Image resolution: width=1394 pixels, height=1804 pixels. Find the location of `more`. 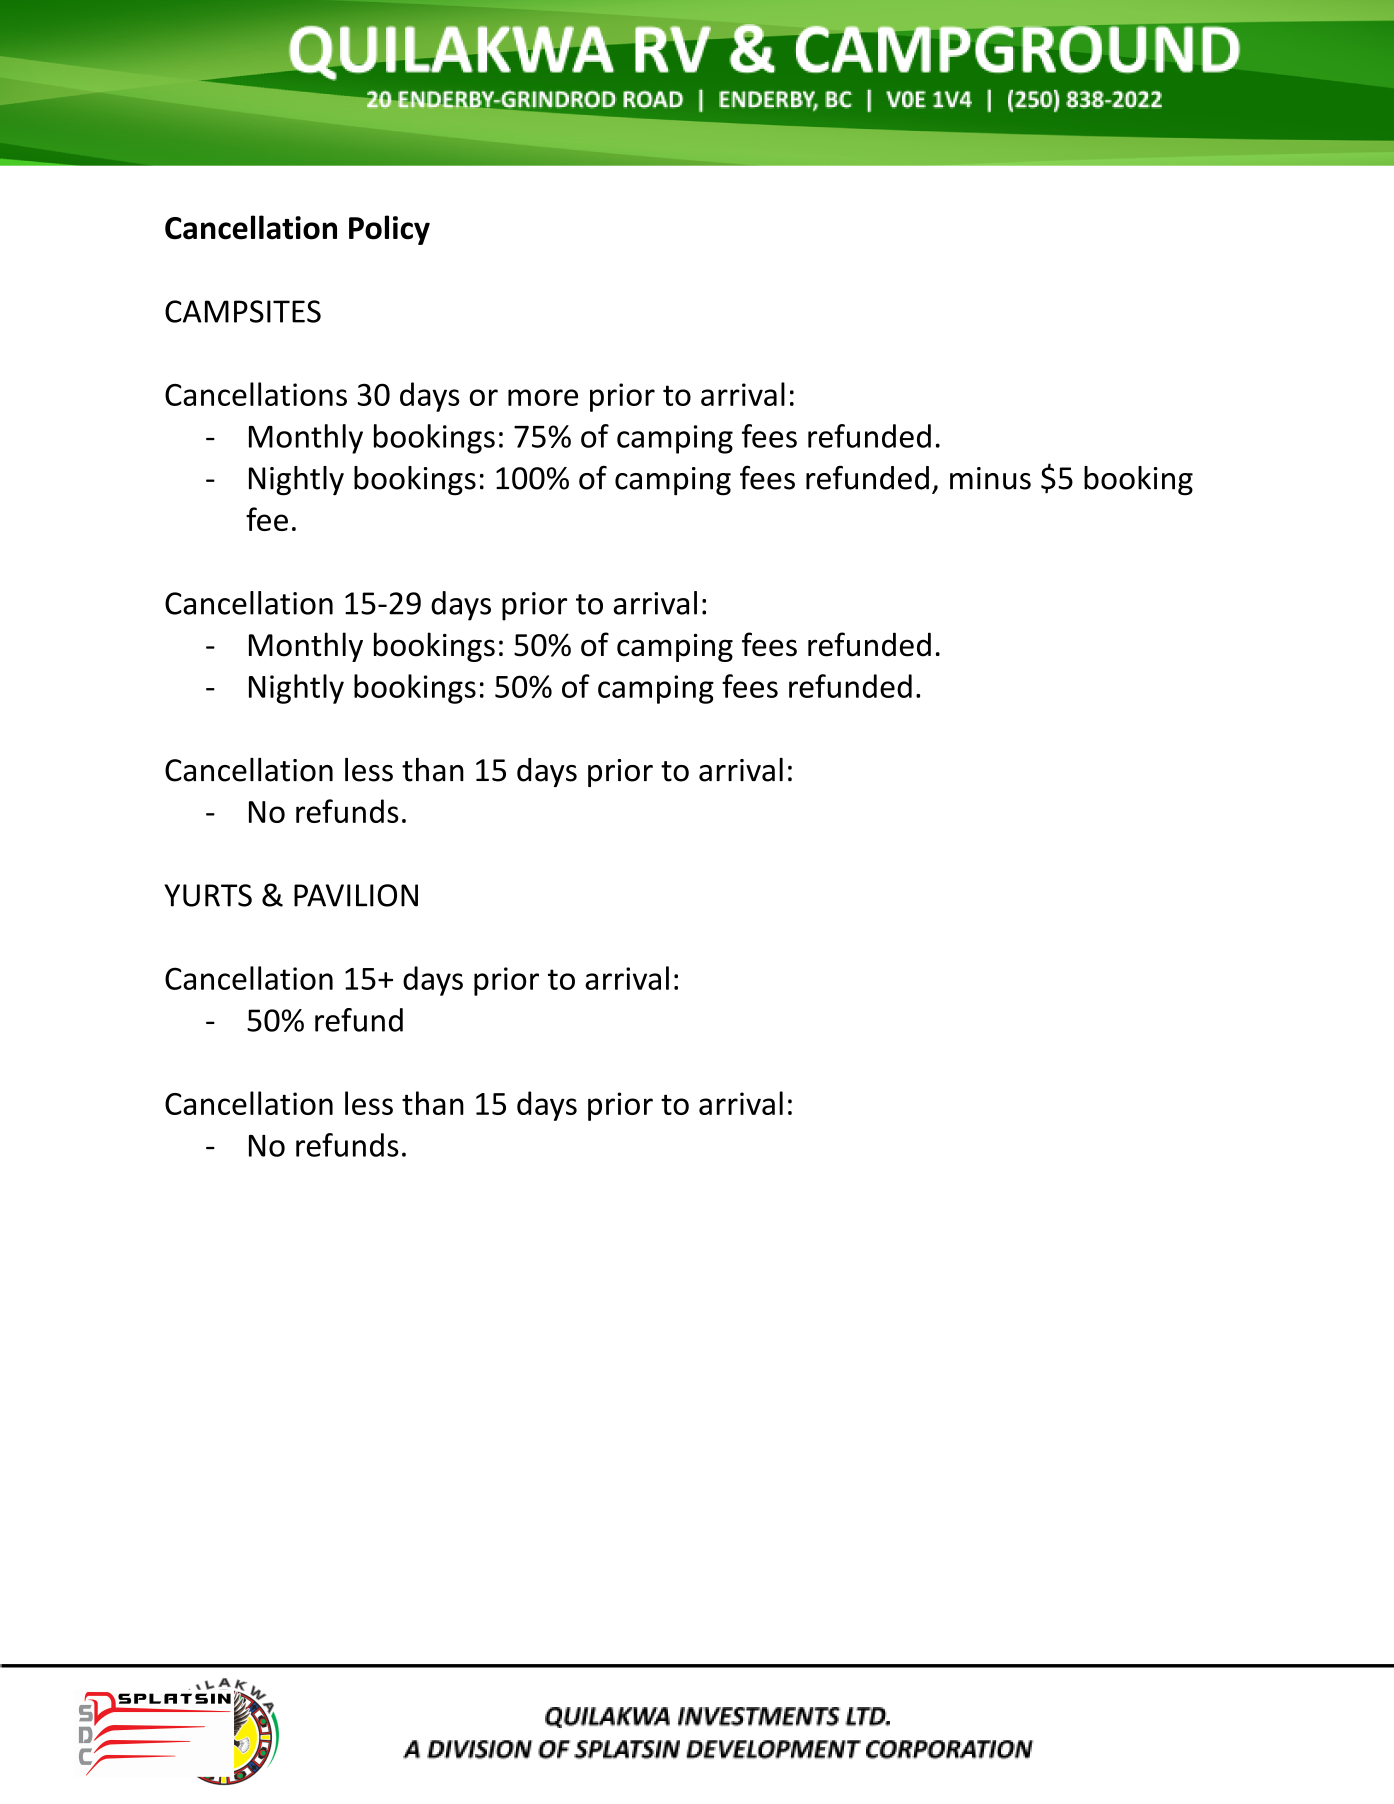

more is located at coordinates (543, 397).
